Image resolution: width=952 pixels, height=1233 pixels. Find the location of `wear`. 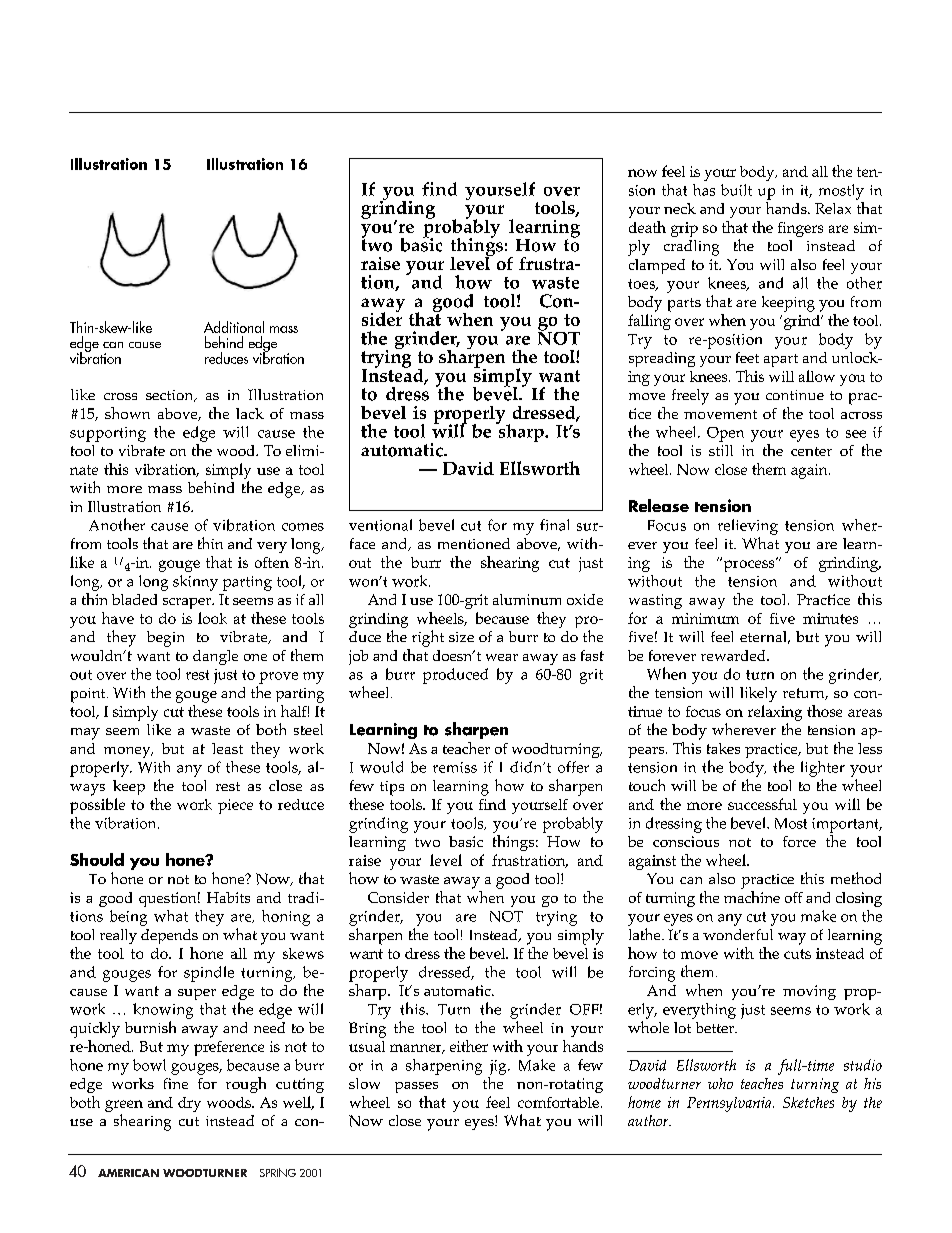

wear is located at coordinates (502, 657).
